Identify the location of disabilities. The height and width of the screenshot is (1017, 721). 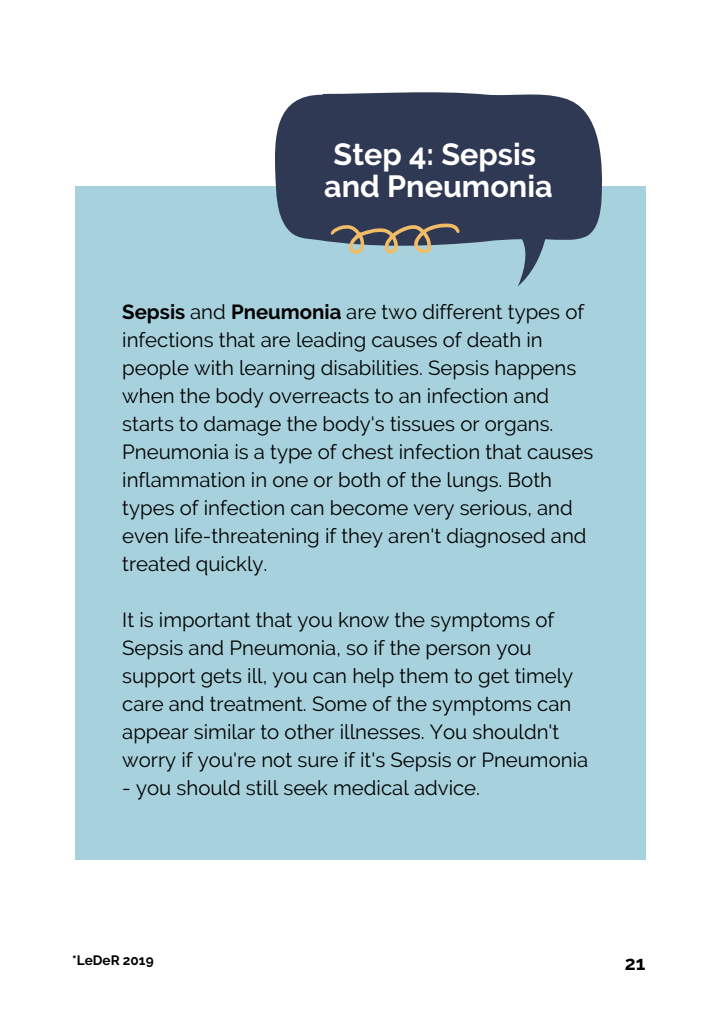
(371, 367).
